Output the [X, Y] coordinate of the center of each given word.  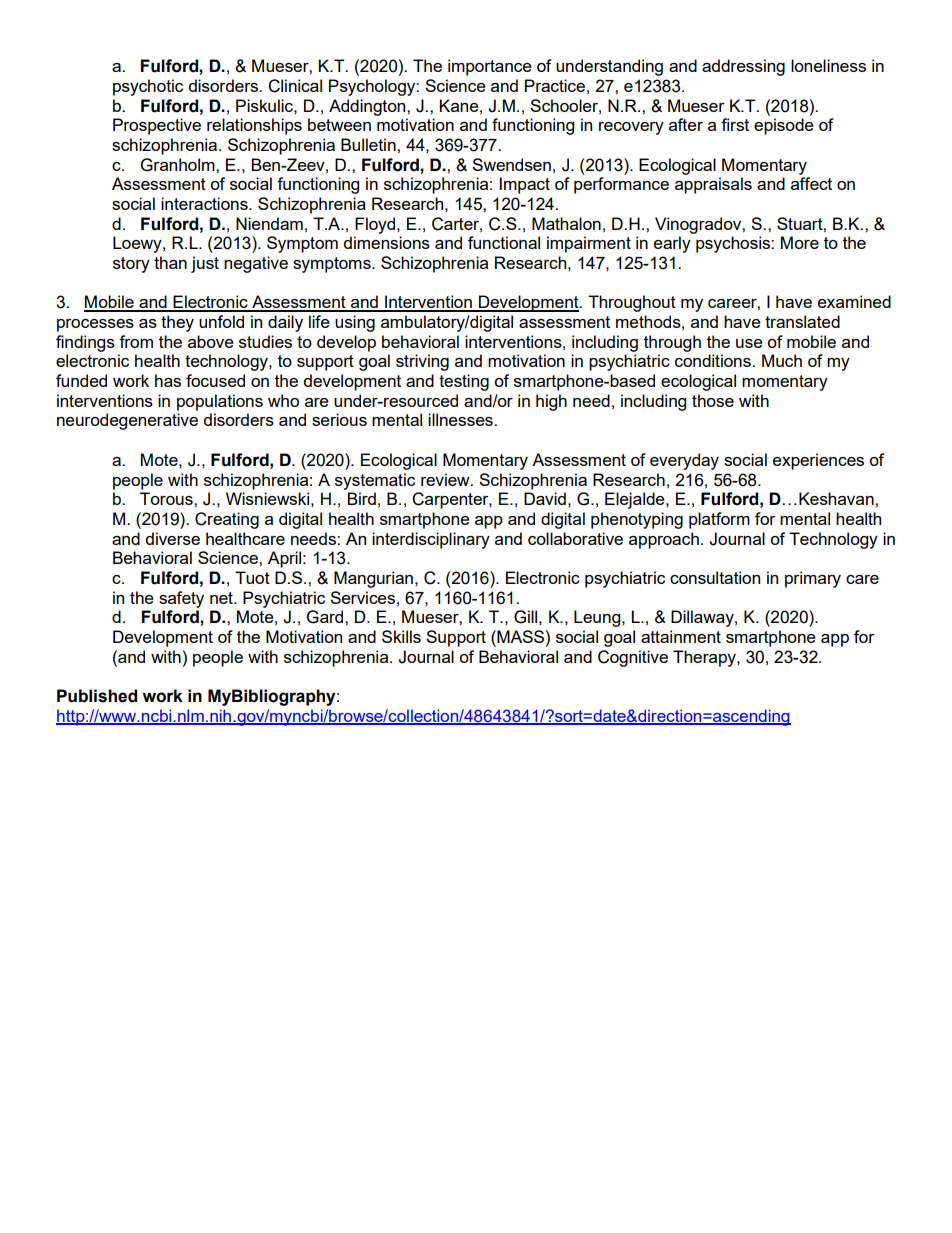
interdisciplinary [431, 540]
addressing [743, 67]
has [168, 380]
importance [490, 67]
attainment [681, 636]
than [170, 262]
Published [97, 696]
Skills [401, 636]
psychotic [148, 87]
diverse [173, 538]
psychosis [734, 244]
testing [464, 382]
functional [504, 242]
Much [782, 360]
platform [719, 520]
